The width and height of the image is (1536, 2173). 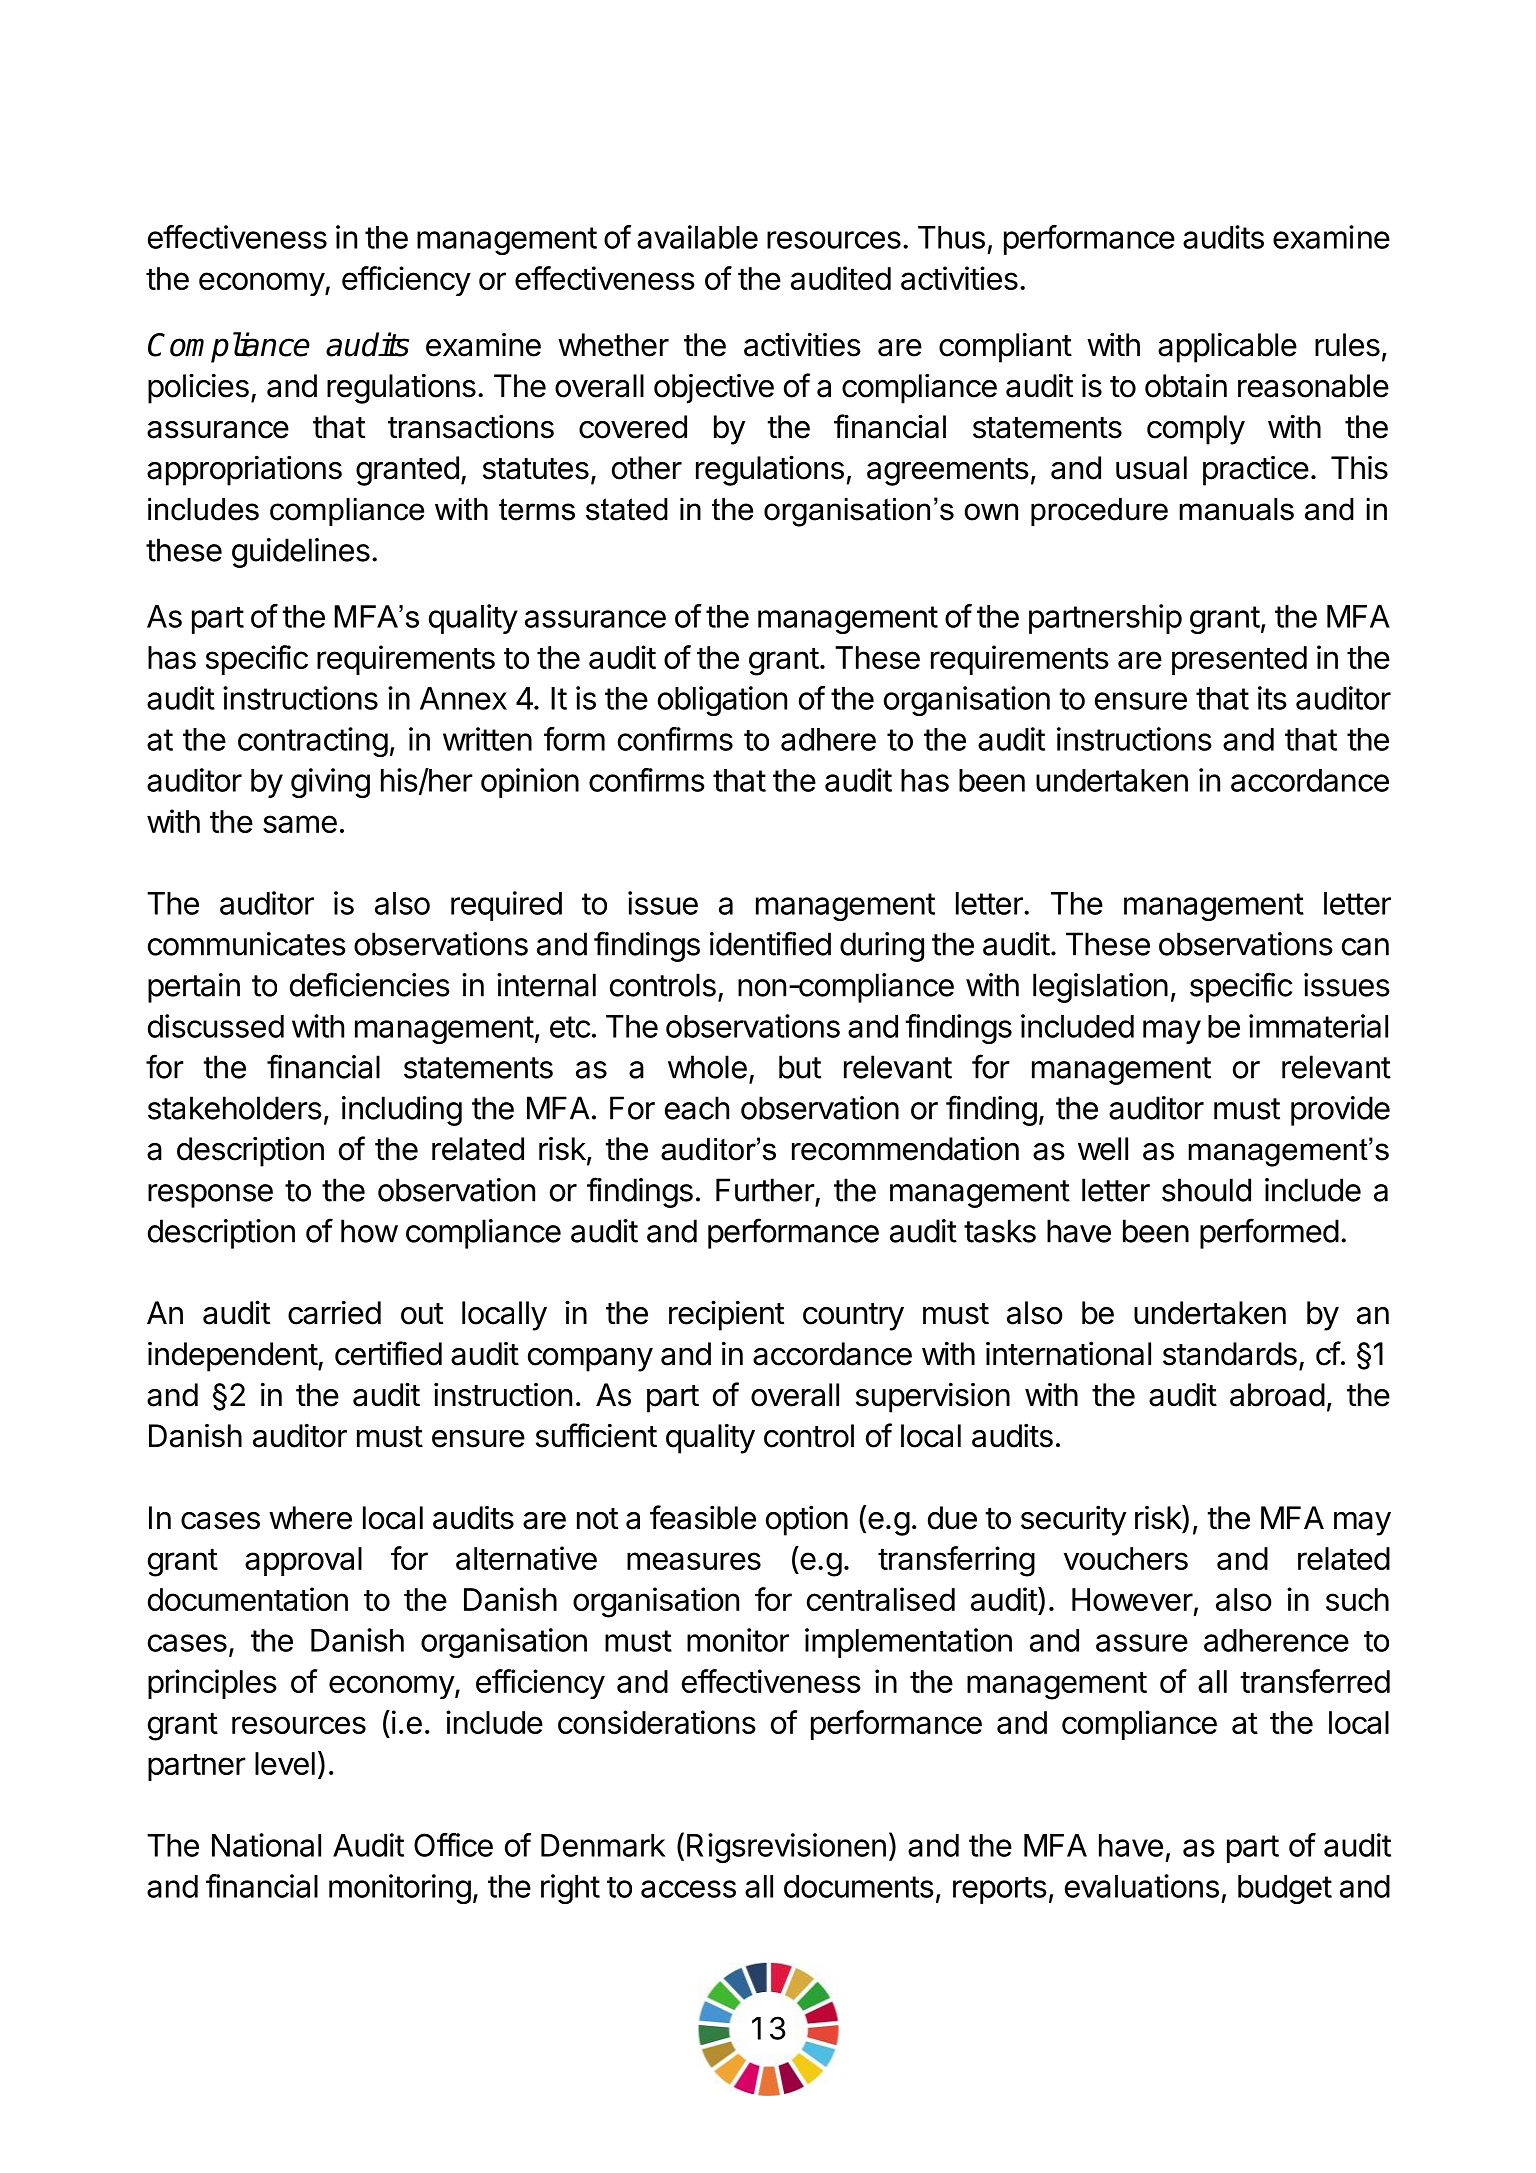 What do you see at coordinates (1227, 347) in the image?
I see `applicable` at bounding box center [1227, 347].
